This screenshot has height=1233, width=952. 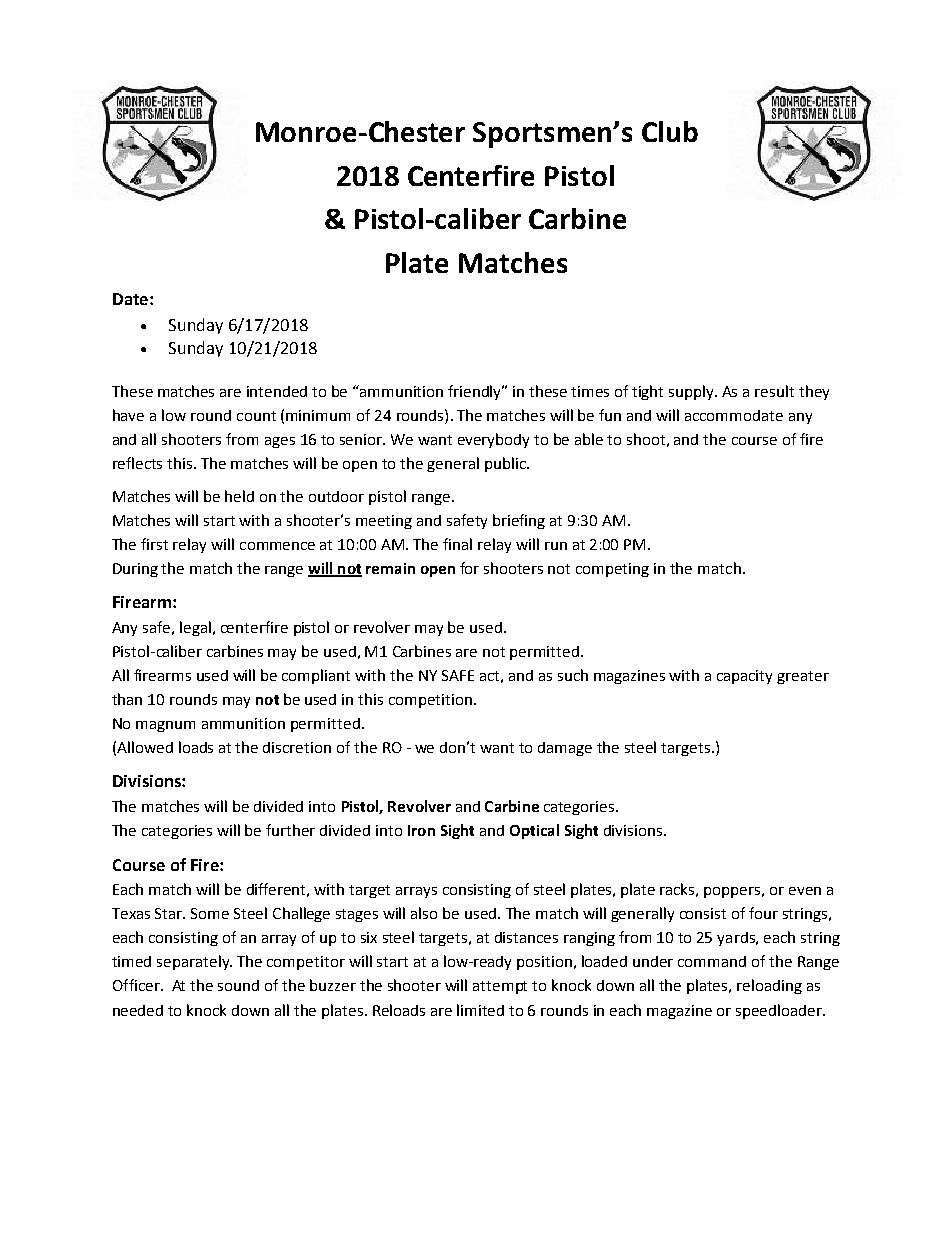 What do you see at coordinates (277, 391) in the screenshot?
I see `intended` at bounding box center [277, 391].
